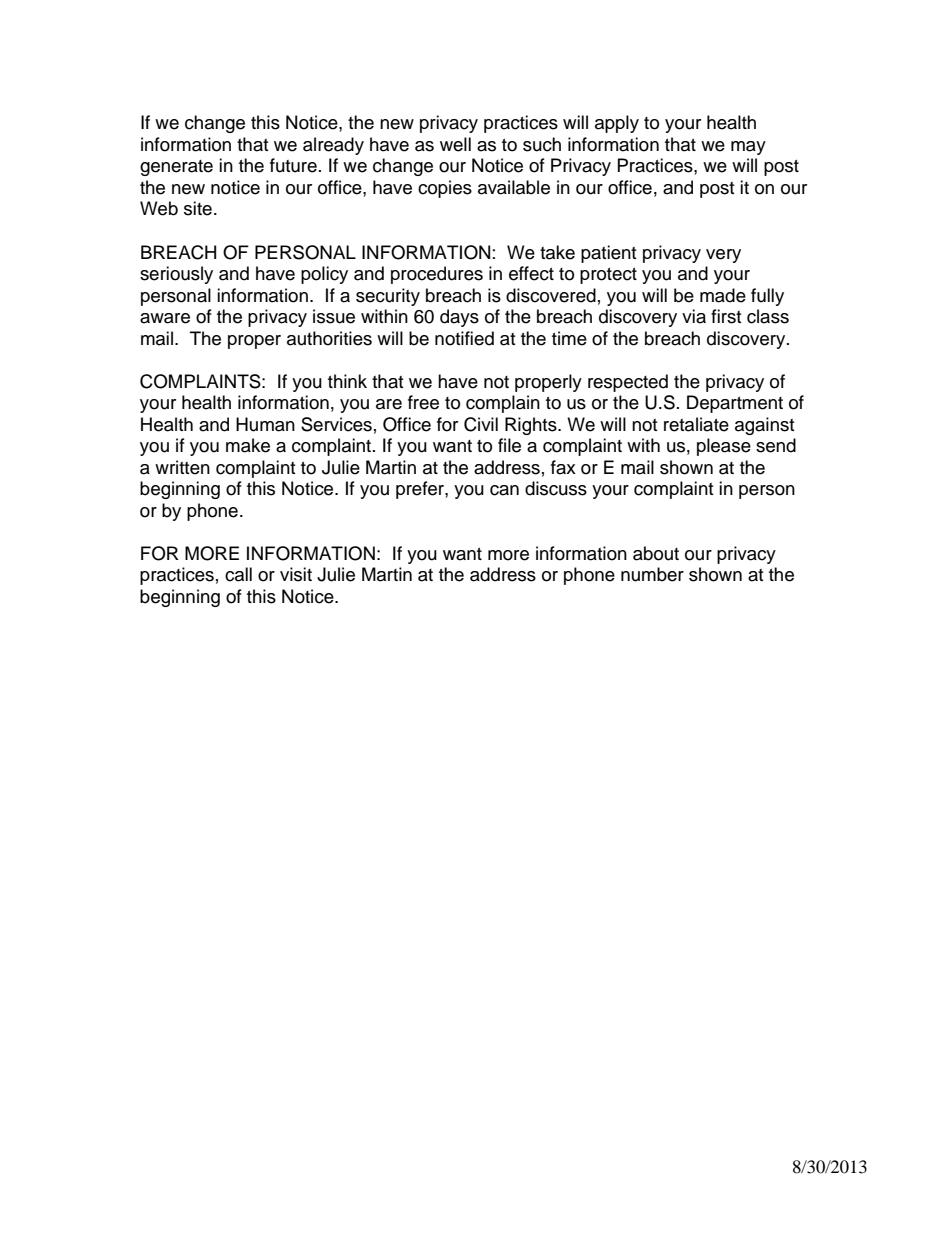 The image size is (952, 1233). Describe the element at coordinates (329, 338) in the screenshot. I see `authorities` at that location.
